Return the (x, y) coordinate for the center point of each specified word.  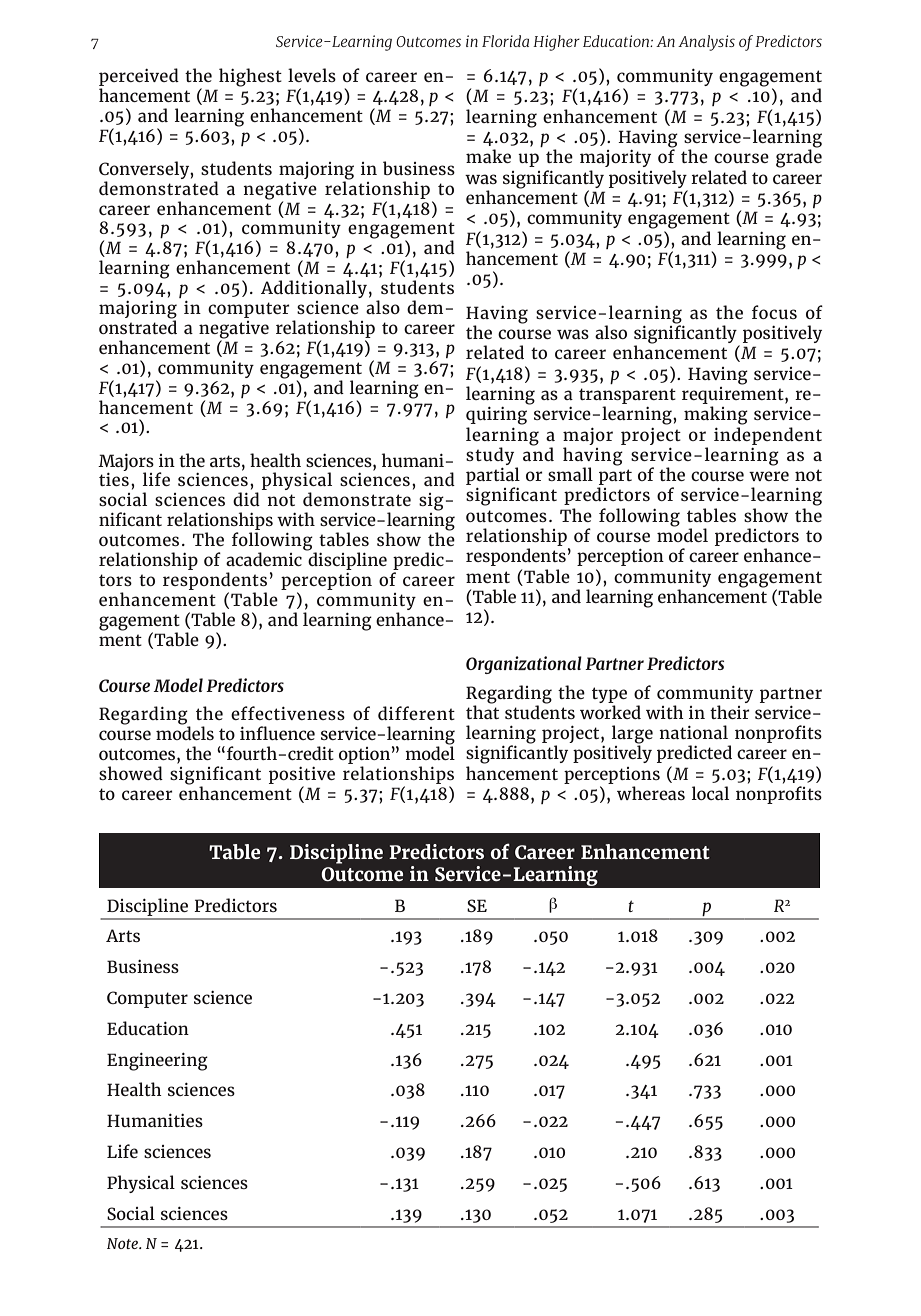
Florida (505, 41)
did (246, 499)
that (482, 711)
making (716, 415)
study (490, 456)
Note (123, 1243)
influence (277, 733)
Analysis (706, 43)
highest (250, 77)
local (710, 793)
